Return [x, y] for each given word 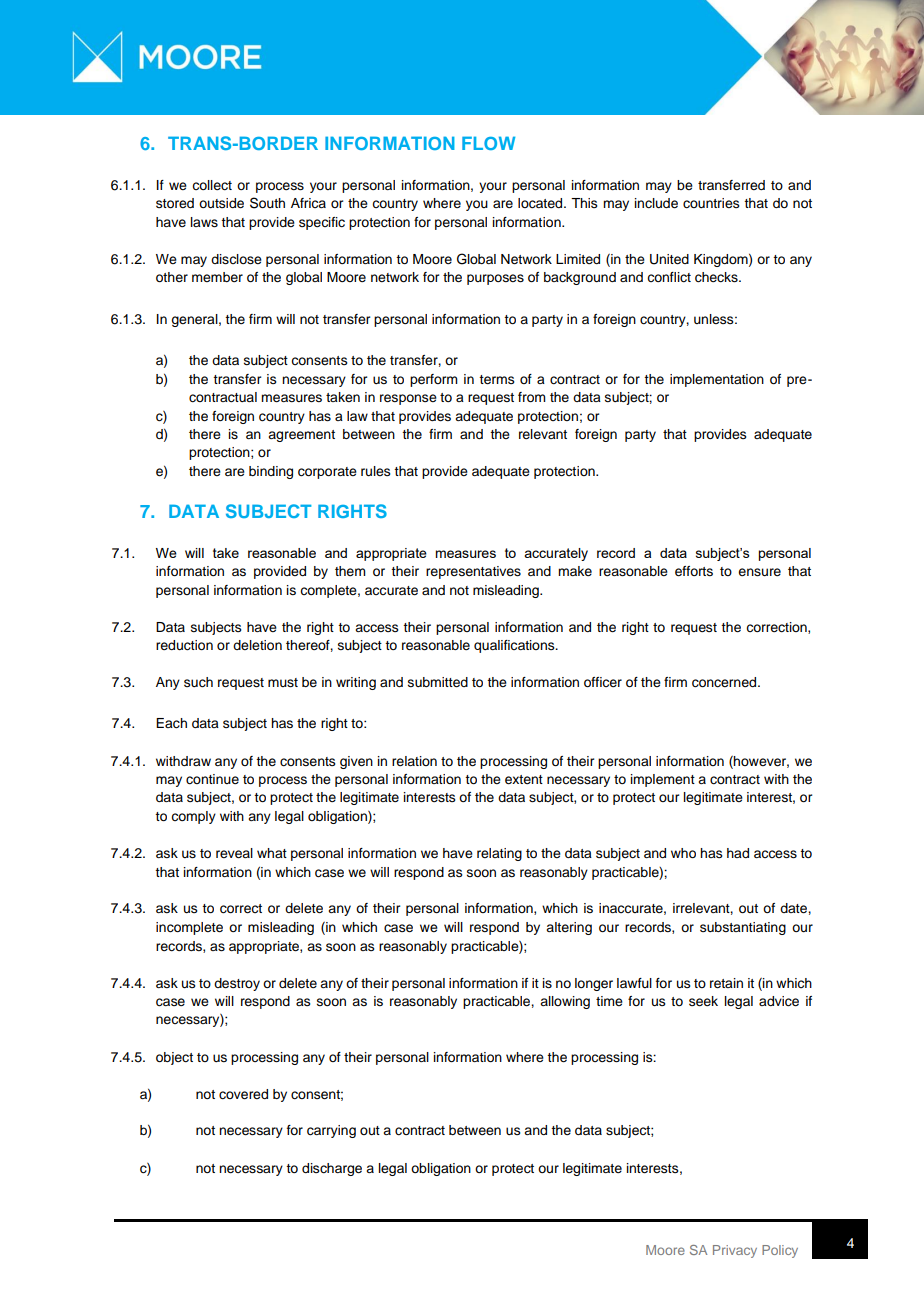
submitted [438, 682]
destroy [237, 984]
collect [212, 185]
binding [271, 472]
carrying [331, 1131]
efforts [694, 571]
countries [711, 203]
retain [726, 983]
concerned [725, 682]
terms [497, 380]
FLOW [488, 143]
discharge [332, 1169]
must [283, 683]
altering [569, 928]
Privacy [735, 1251]
